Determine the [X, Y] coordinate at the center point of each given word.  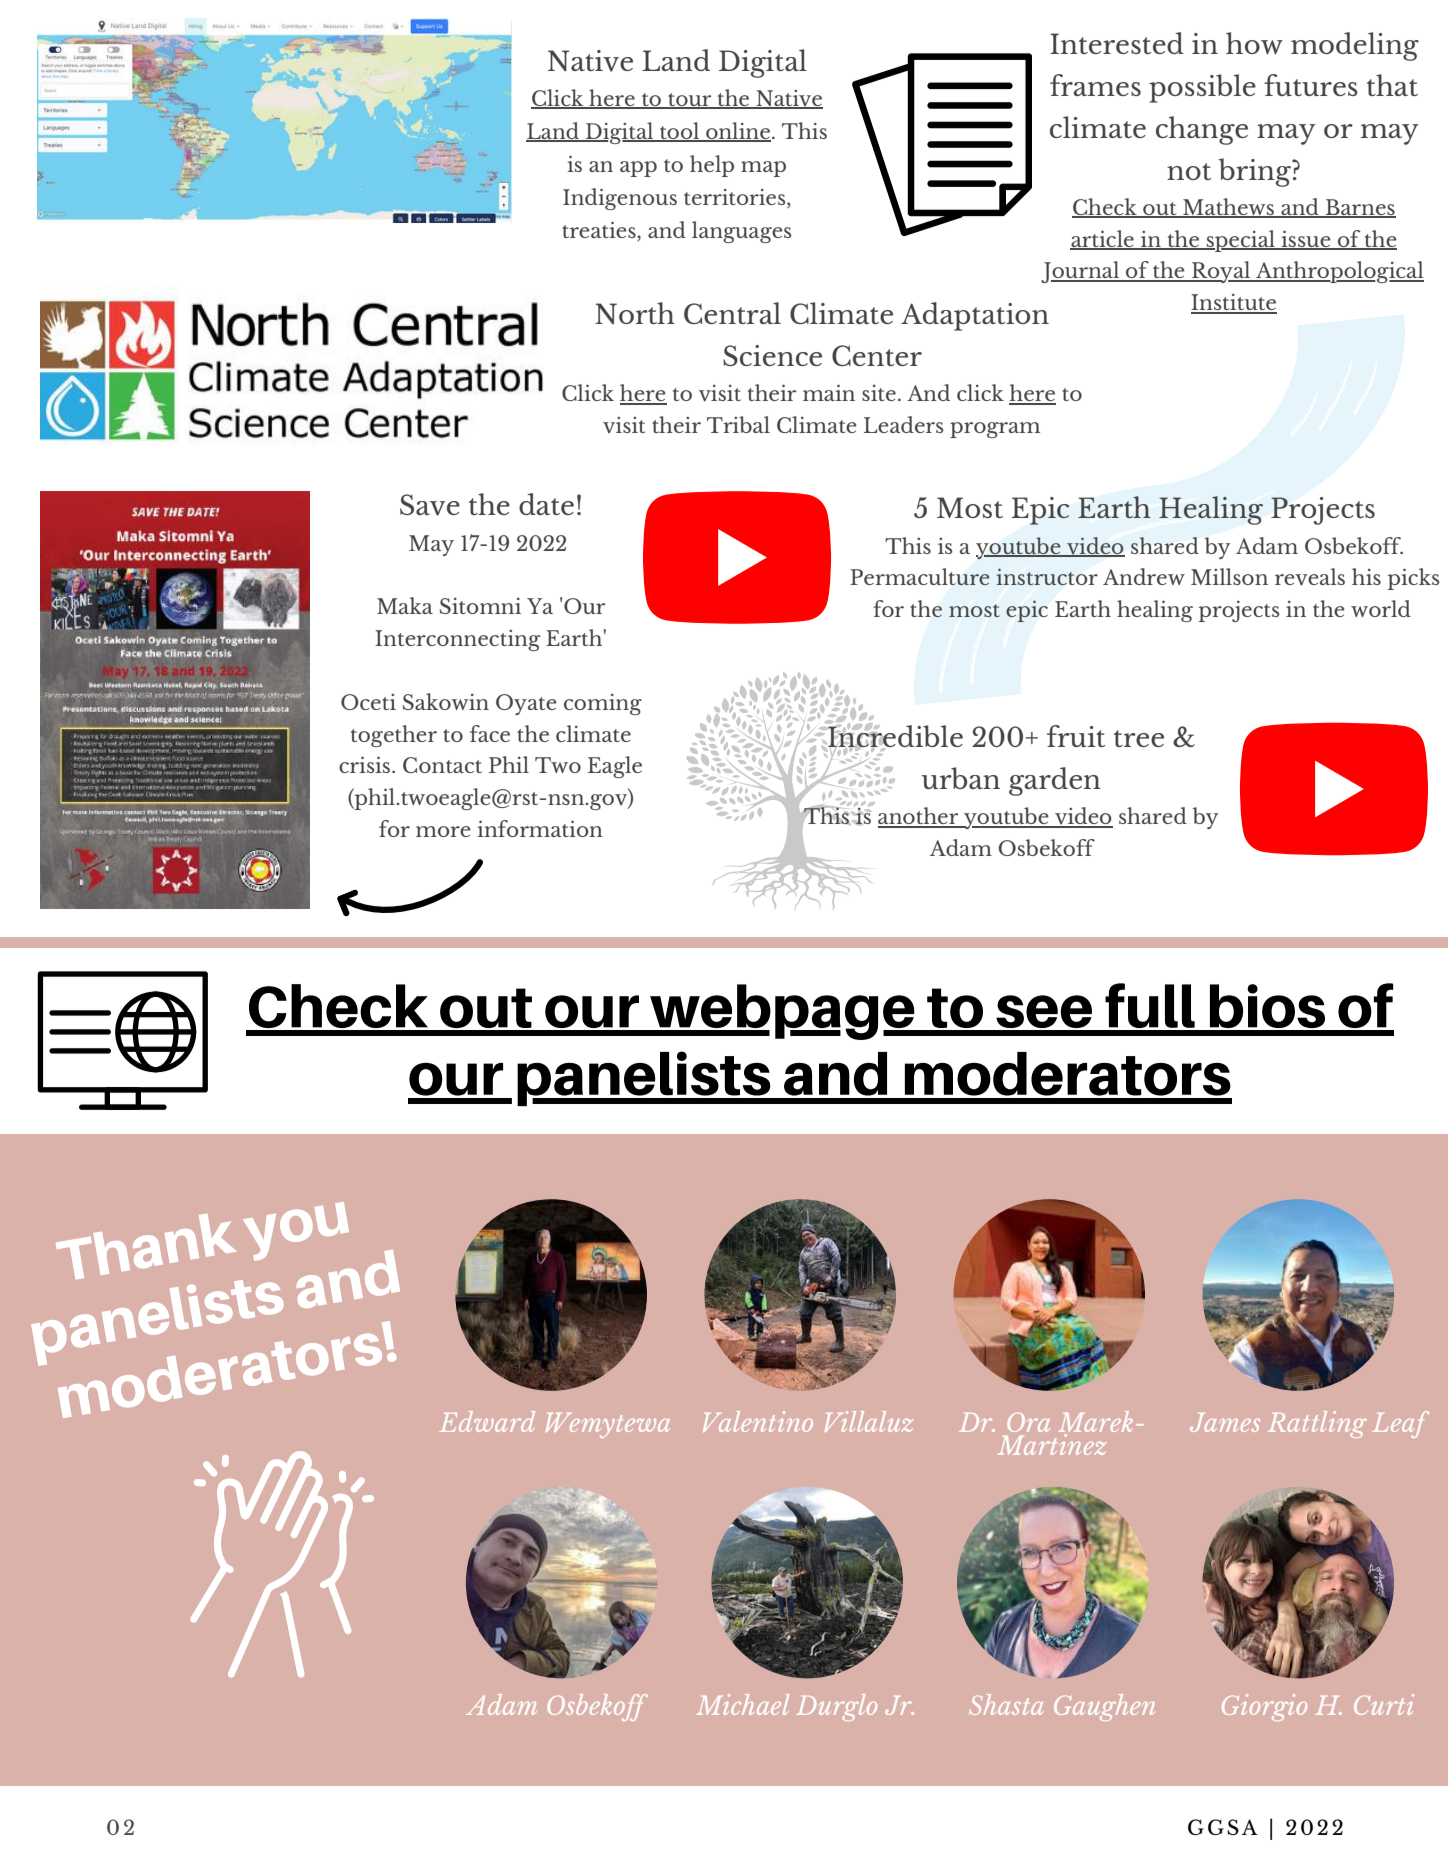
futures [1311, 85]
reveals [1310, 577]
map [763, 169]
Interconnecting [458, 640]
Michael [742, 1704]
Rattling [1317, 1424]
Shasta [1006, 1704]
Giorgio [1264, 1707]
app [638, 169]
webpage [782, 1012]
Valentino [758, 1421]
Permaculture [920, 576]
